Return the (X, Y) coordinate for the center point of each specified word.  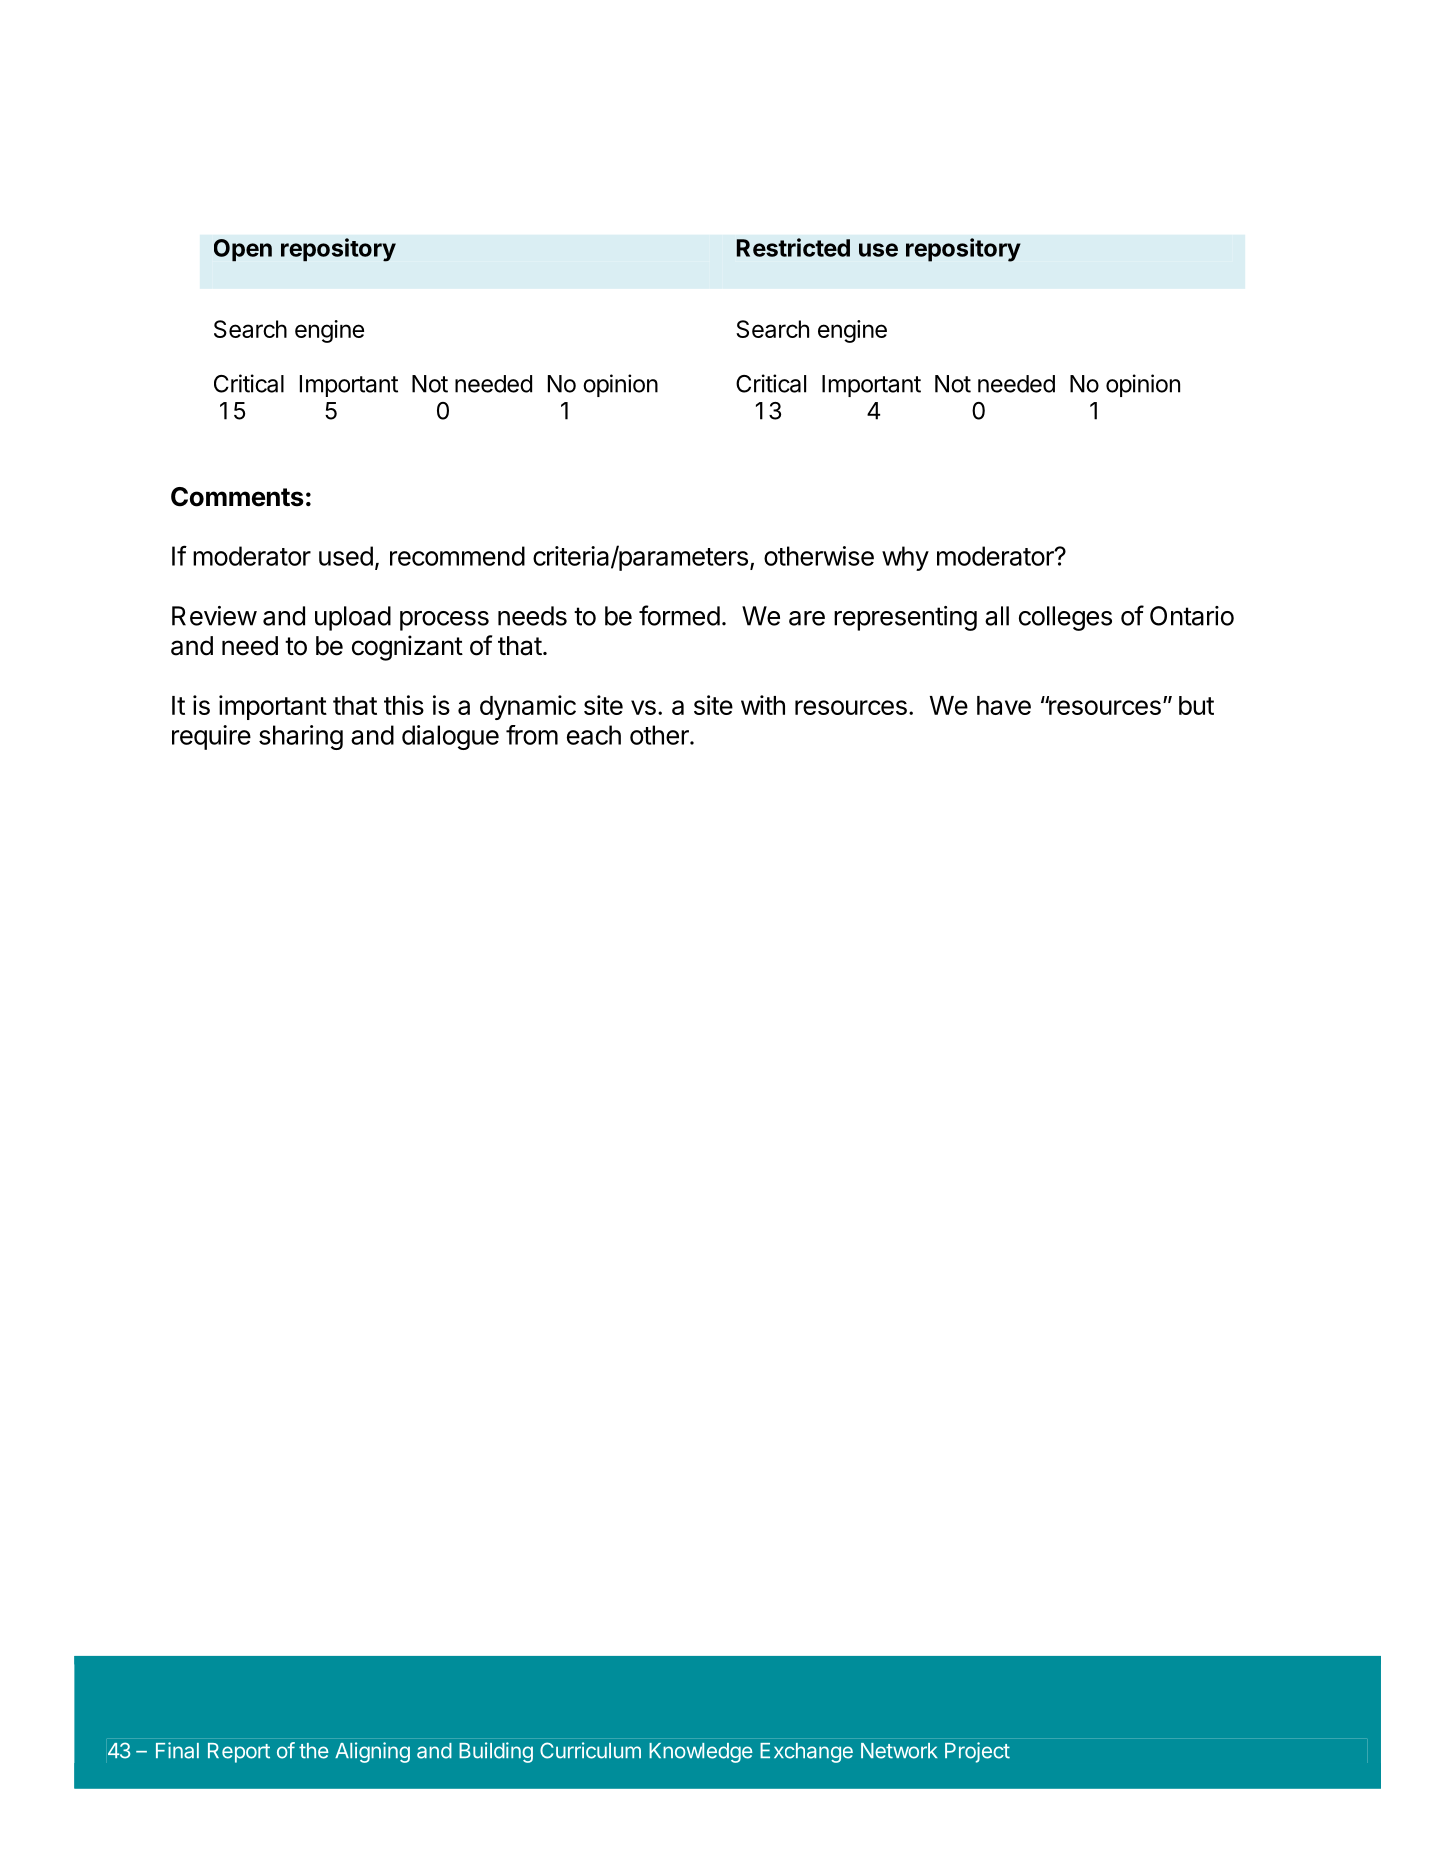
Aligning (372, 1752)
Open (243, 250)
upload (353, 618)
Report (239, 1753)
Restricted (793, 247)
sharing (301, 737)
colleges (1065, 618)
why (905, 558)
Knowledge (701, 1753)
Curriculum (590, 1750)
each (594, 735)
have (1004, 705)
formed (679, 615)
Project (977, 1752)
